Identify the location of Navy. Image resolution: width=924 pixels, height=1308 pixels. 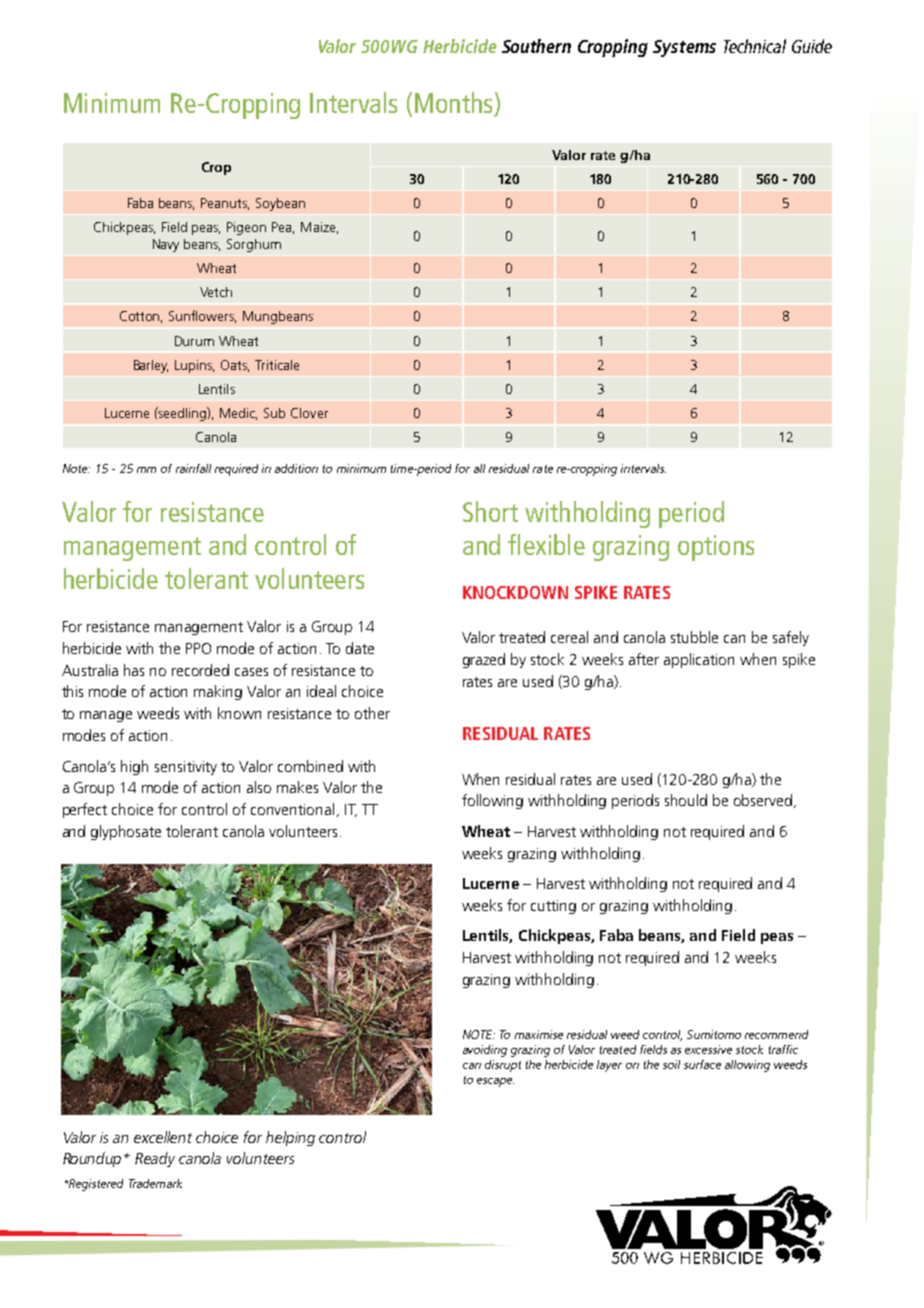
(166, 245).
